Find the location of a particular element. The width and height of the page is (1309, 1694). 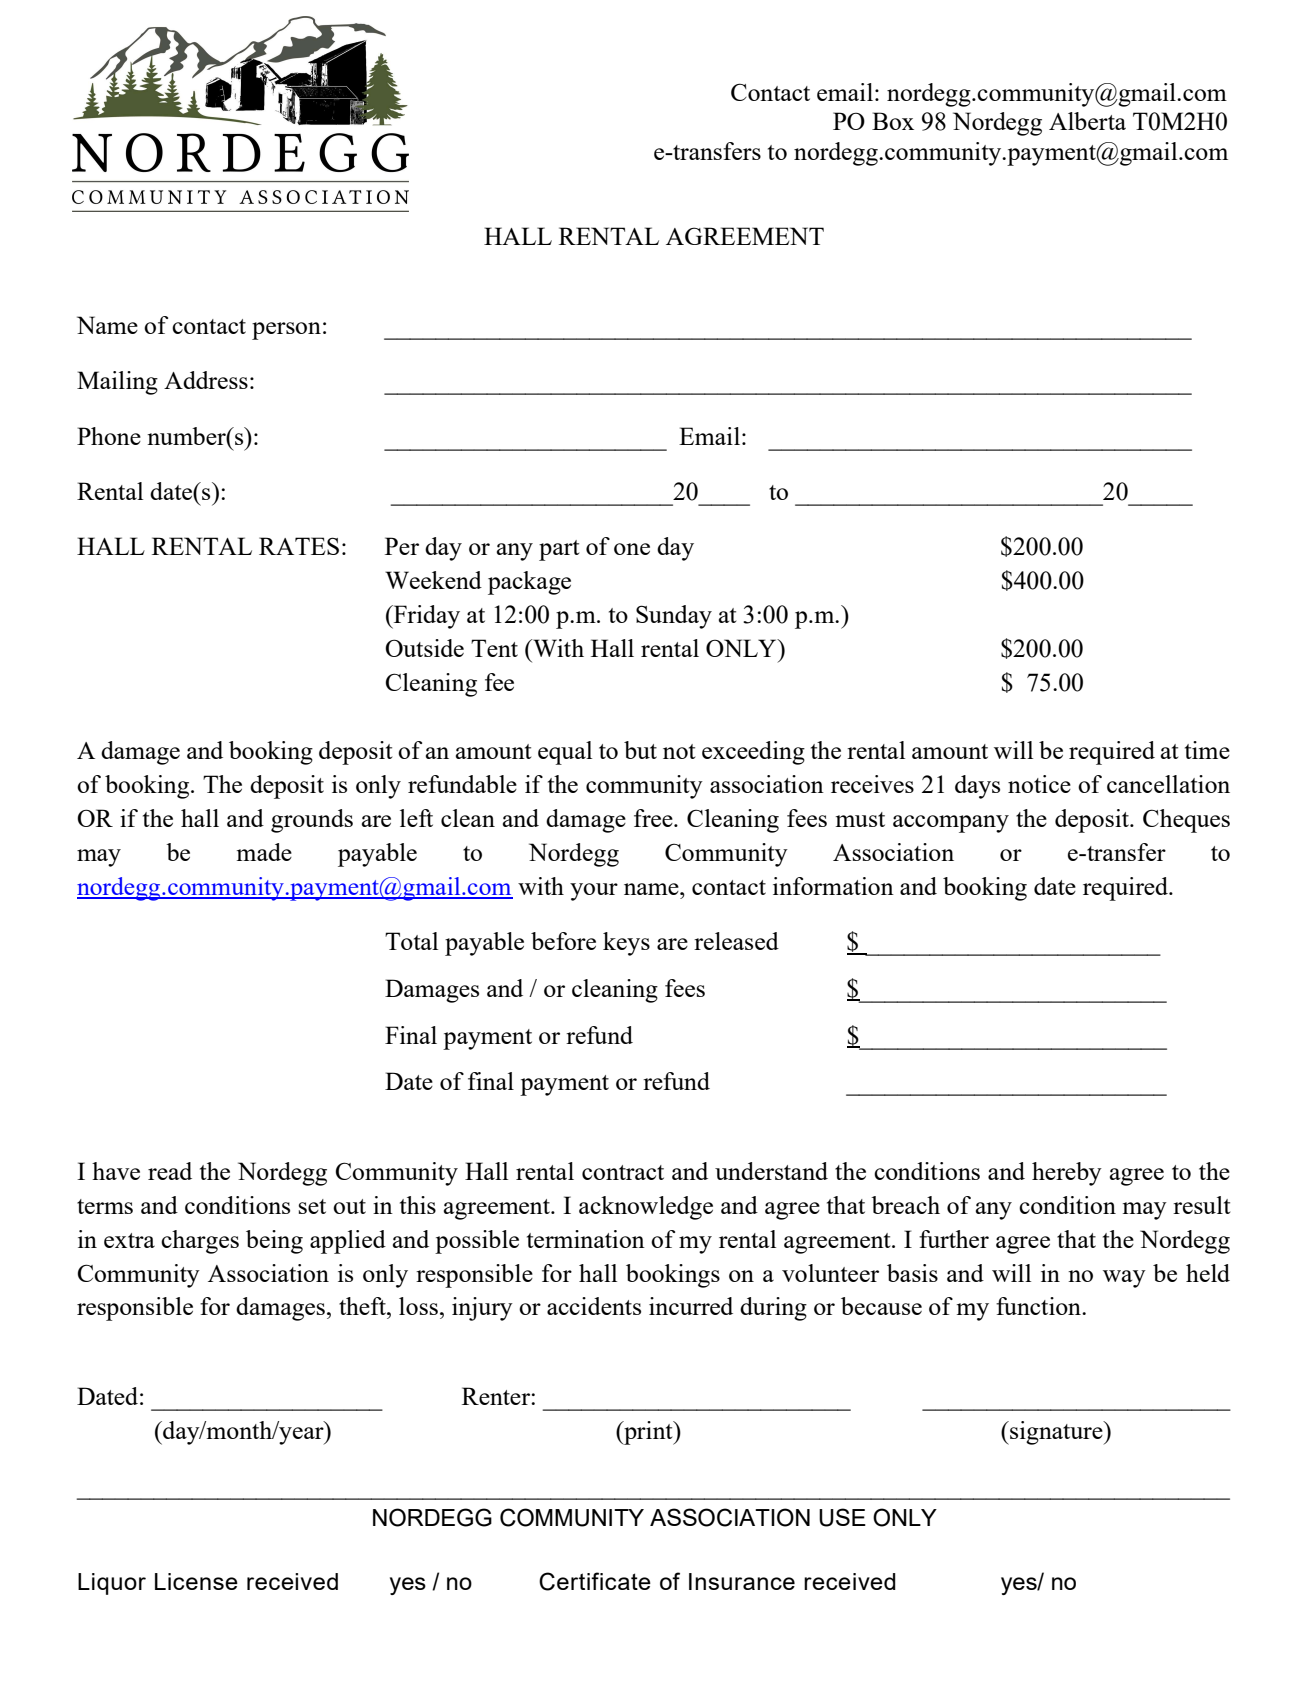

Box is located at coordinates (893, 121).
